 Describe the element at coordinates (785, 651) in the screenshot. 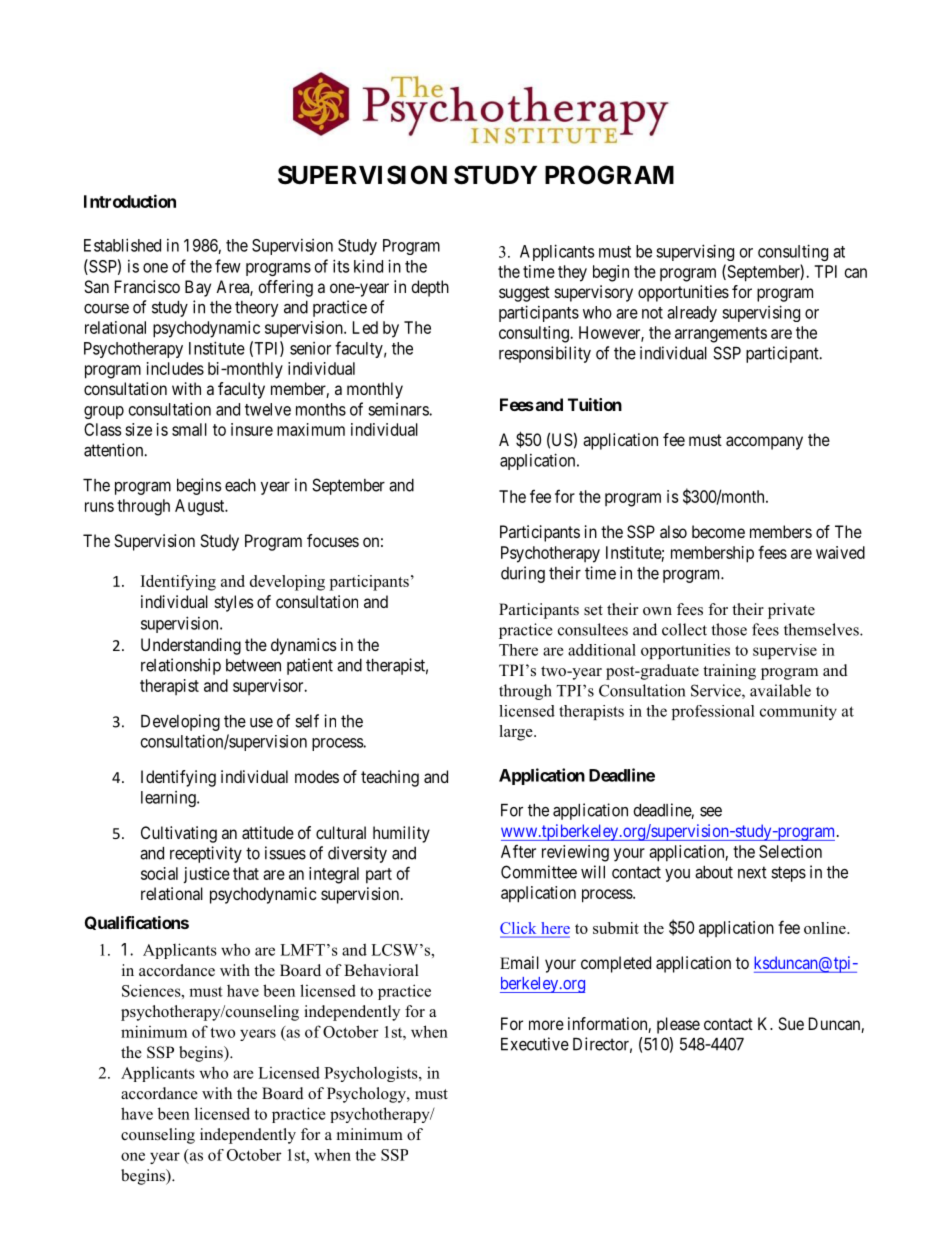

I see `supervise` at that location.
